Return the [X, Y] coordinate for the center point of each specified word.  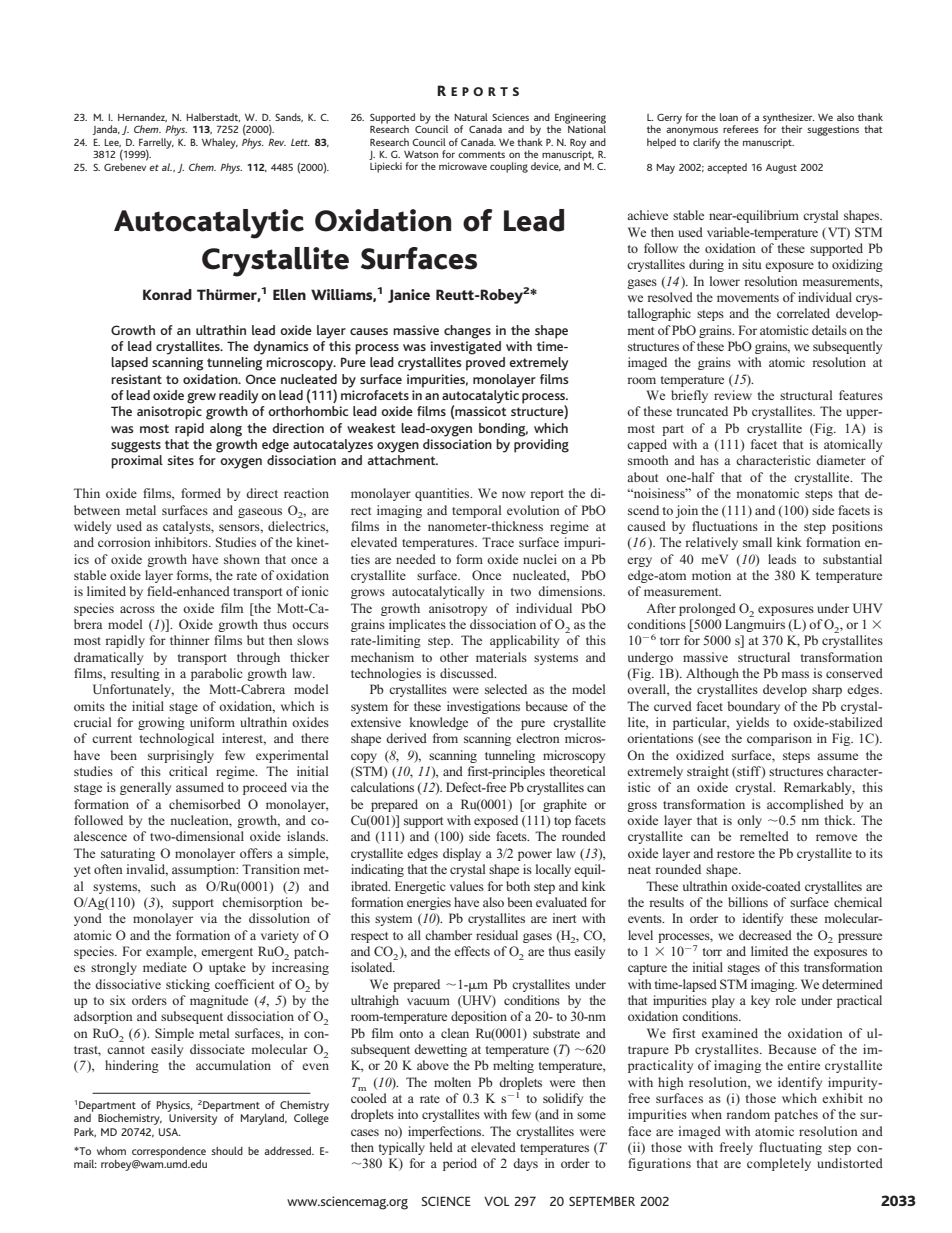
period [460, 1164]
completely [779, 1164]
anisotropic [169, 413]
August [781, 169]
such [163, 886]
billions [748, 902]
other [454, 657]
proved [485, 364]
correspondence [169, 1153]
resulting [135, 674]
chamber [448, 935]
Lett [300, 142]
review [733, 395]
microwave [463, 166]
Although [712, 674]
